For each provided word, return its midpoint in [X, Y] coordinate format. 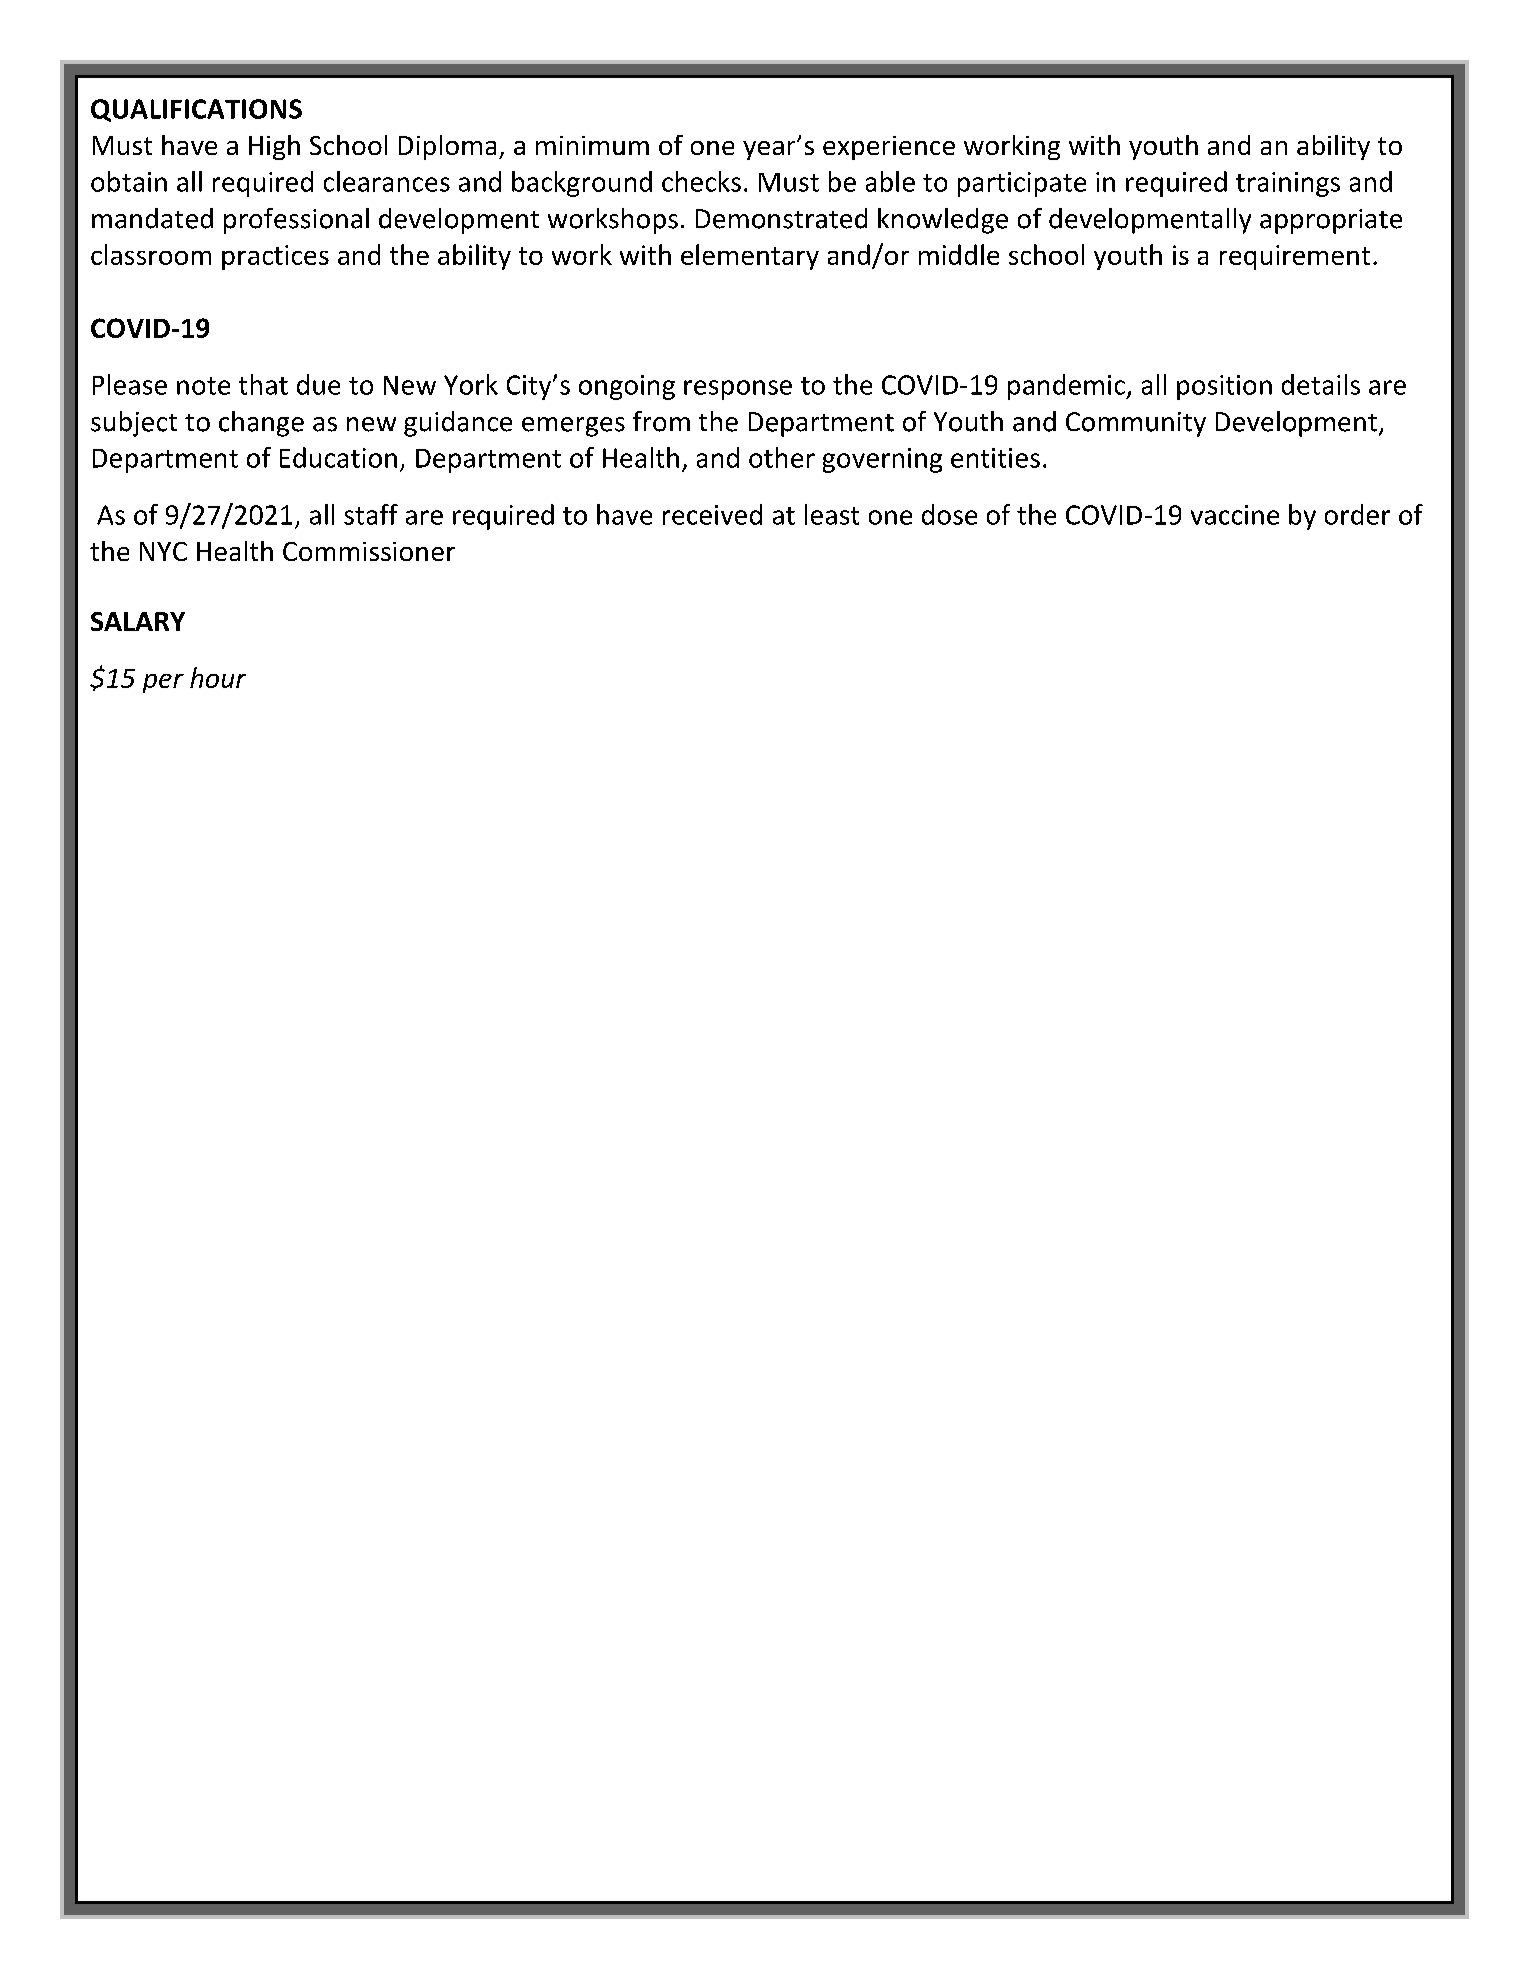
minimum [592, 145]
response [738, 390]
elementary [750, 257]
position [1224, 387]
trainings [1288, 184]
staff [371, 514]
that [263, 384]
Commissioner [369, 551]
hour [218, 677]
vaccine [1235, 515]
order [1357, 514]
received [712, 514]
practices [275, 257]
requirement [1295, 257]
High [274, 147]
